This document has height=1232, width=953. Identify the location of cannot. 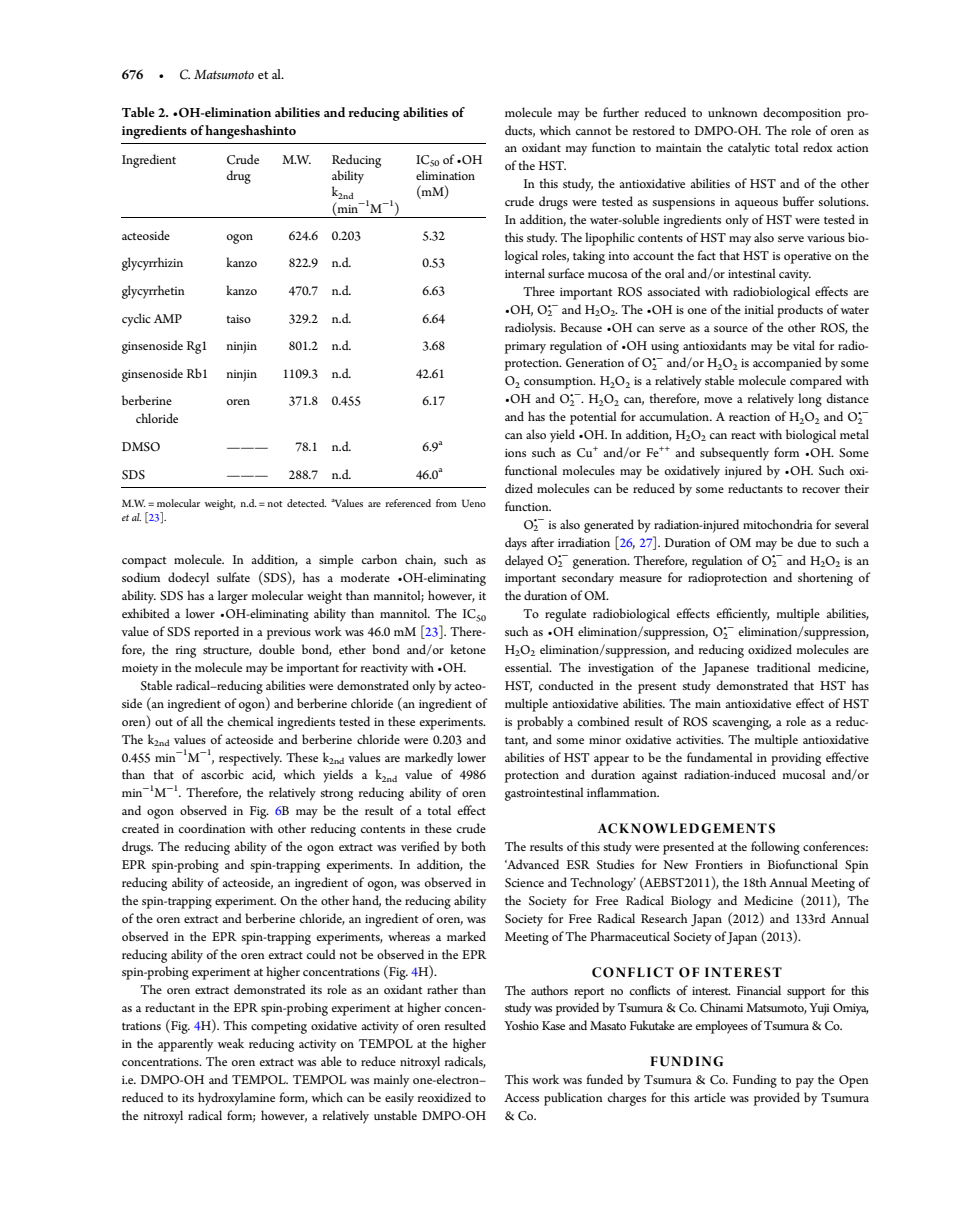
(593, 131).
